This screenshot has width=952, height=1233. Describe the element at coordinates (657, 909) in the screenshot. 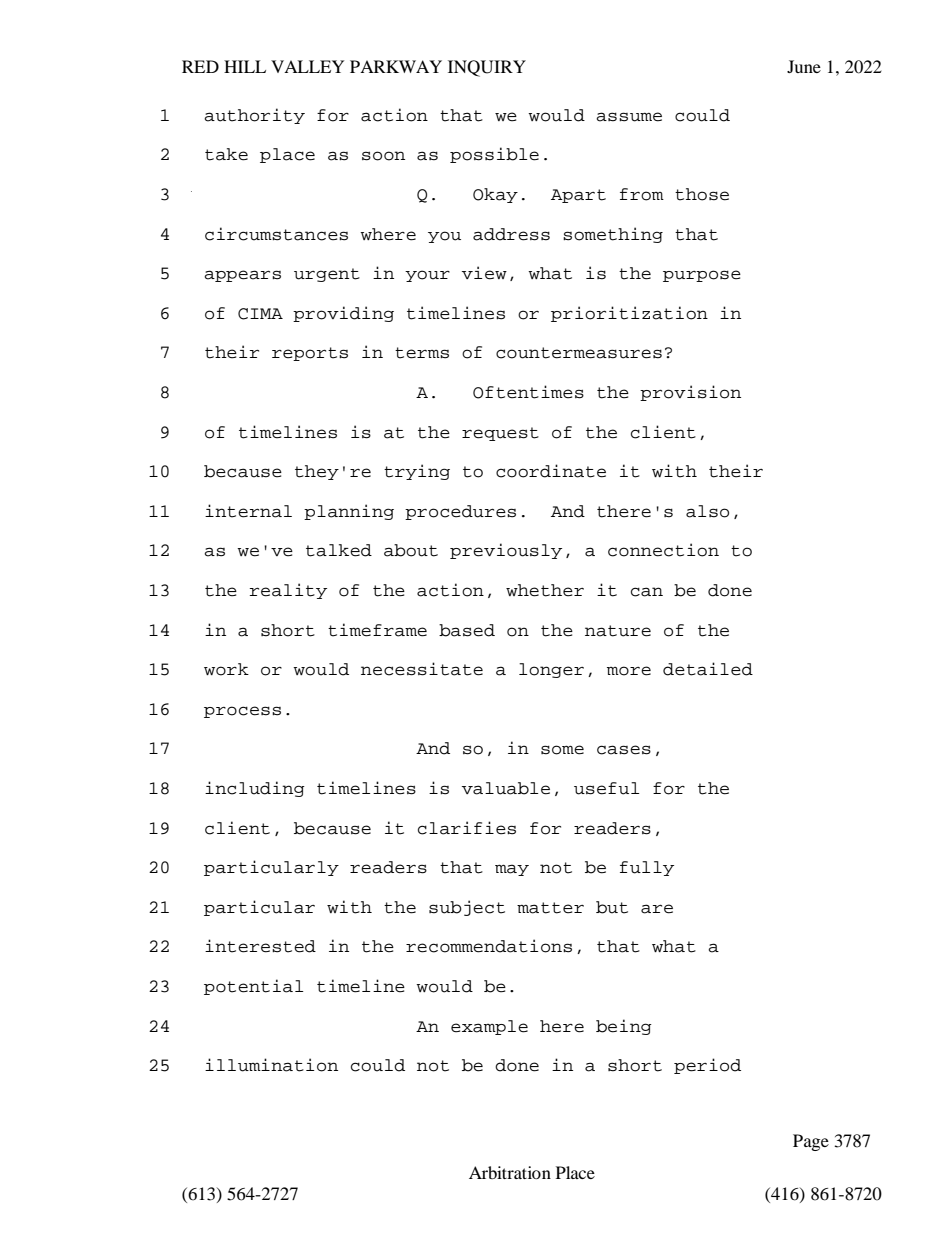

I see `are` at that location.
